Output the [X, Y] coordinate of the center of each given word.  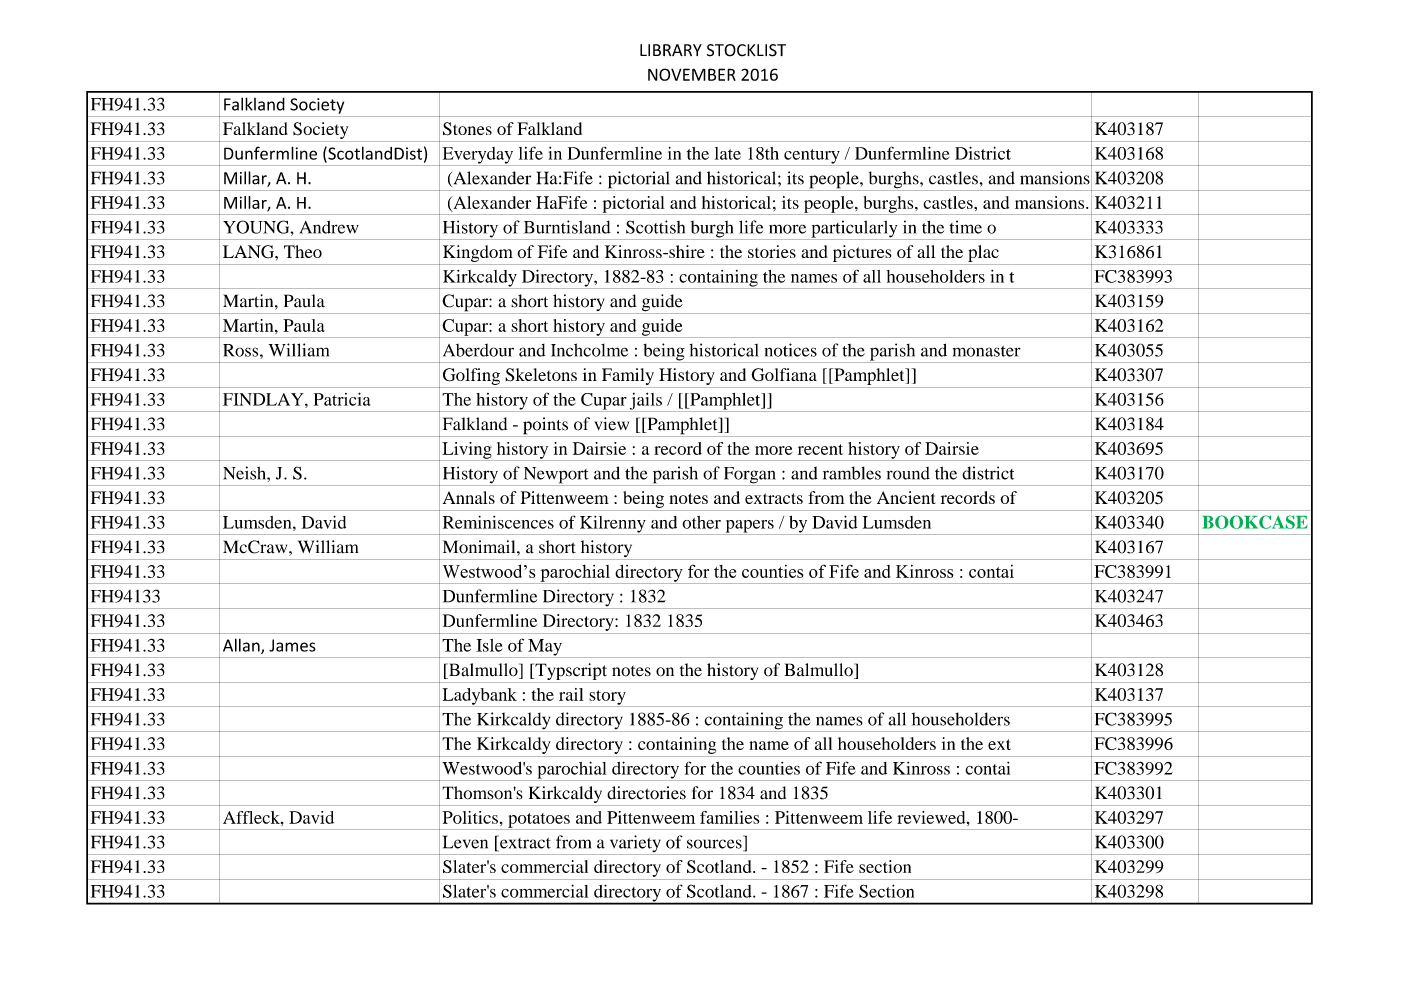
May [545, 648]
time [966, 227]
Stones [467, 129]
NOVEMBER [692, 74]
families [730, 817]
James [292, 645]
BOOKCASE [1255, 522]
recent [820, 449]
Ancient [906, 497]
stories [772, 251]
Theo [303, 251]
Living [467, 451]
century [812, 157]
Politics [470, 817]
